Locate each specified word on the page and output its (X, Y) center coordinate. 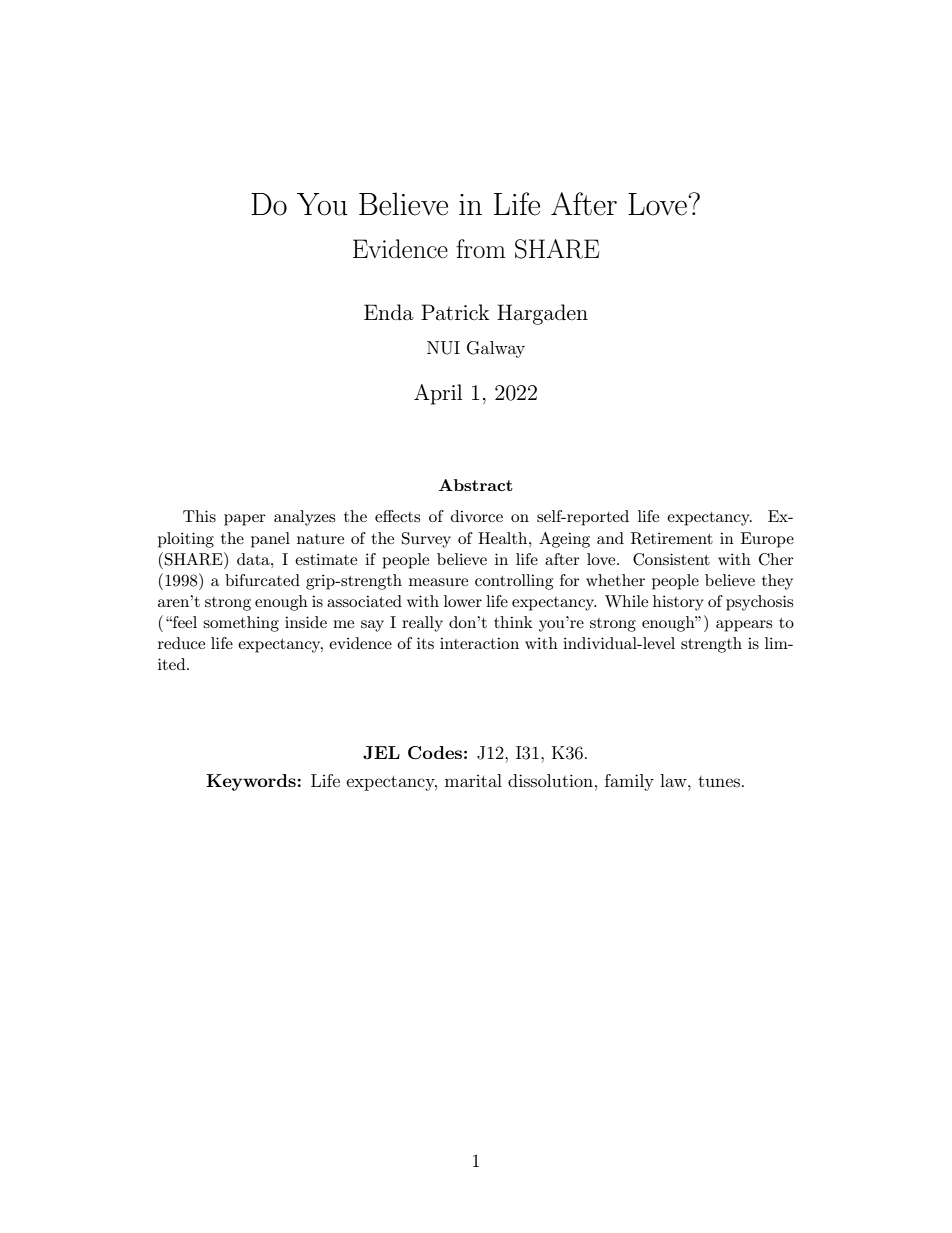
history (678, 603)
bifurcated (262, 580)
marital (473, 780)
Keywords (251, 782)
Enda (389, 312)
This (199, 516)
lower (463, 601)
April (438, 394)
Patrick (455, 312)
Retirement (672, 538)
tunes (719, 781)
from (481, 248)
